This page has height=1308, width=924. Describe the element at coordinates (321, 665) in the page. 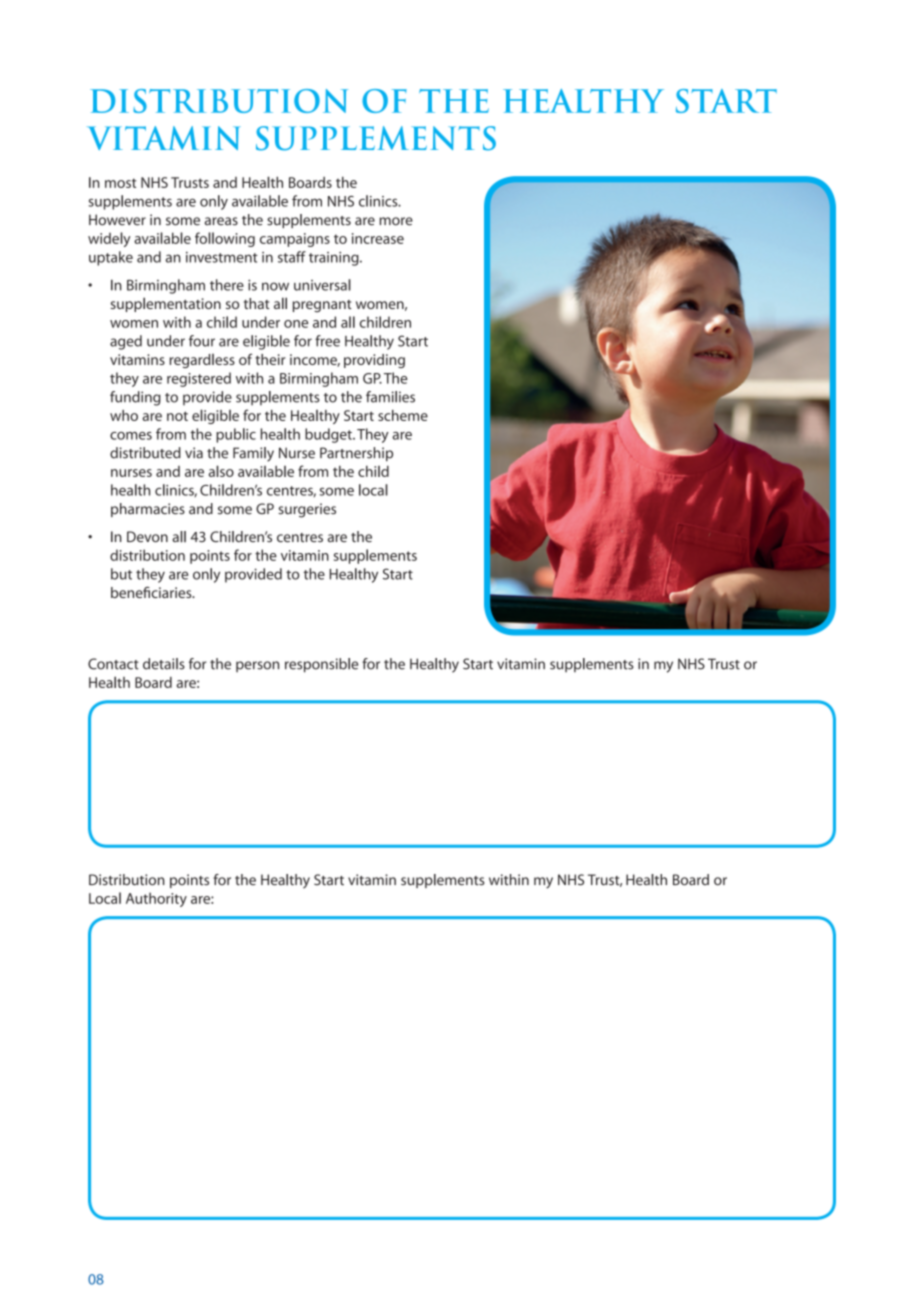

I see `responsible` at that location.
